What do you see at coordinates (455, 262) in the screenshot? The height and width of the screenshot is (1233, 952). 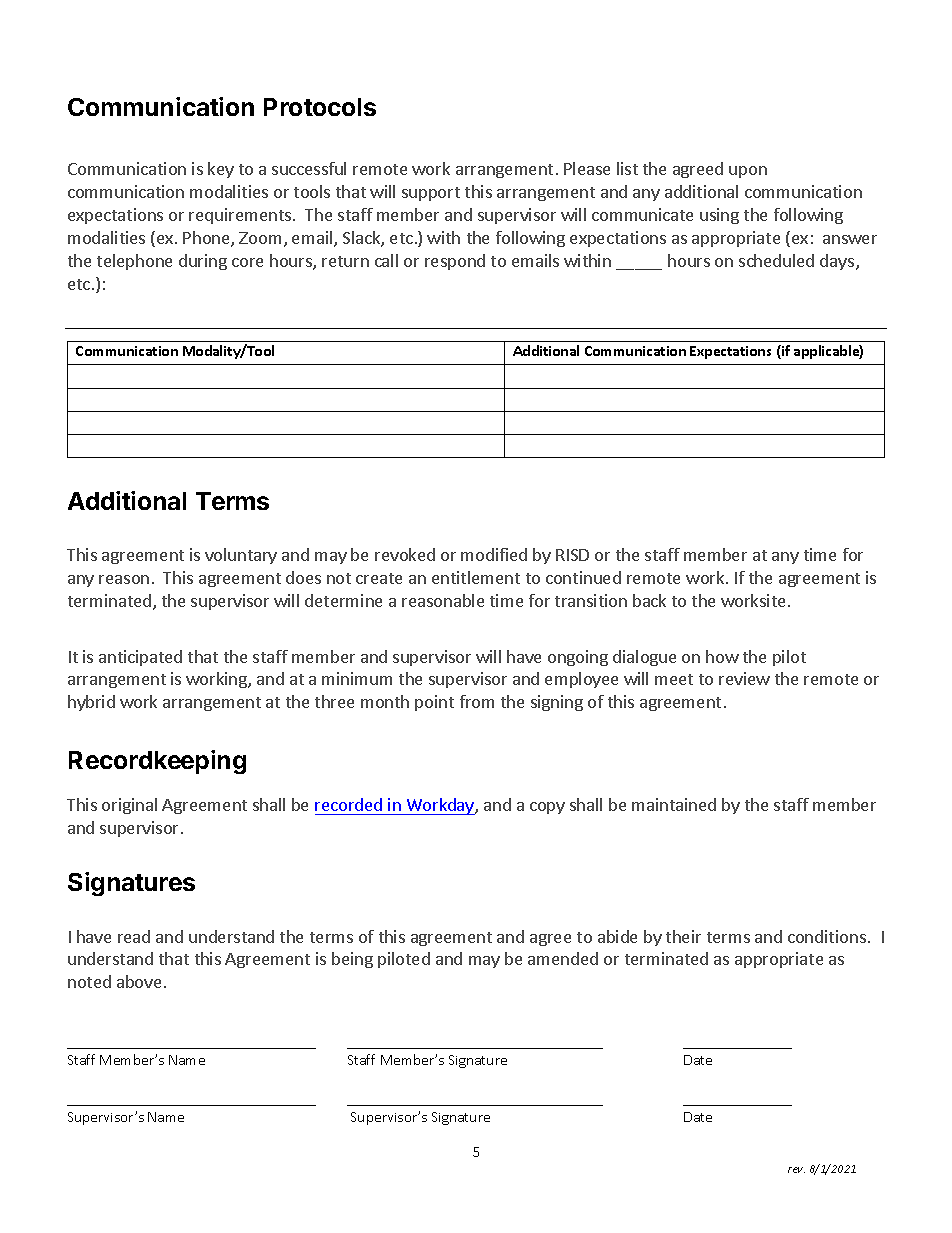 I see `respond` at bounding box center [455, 262].
